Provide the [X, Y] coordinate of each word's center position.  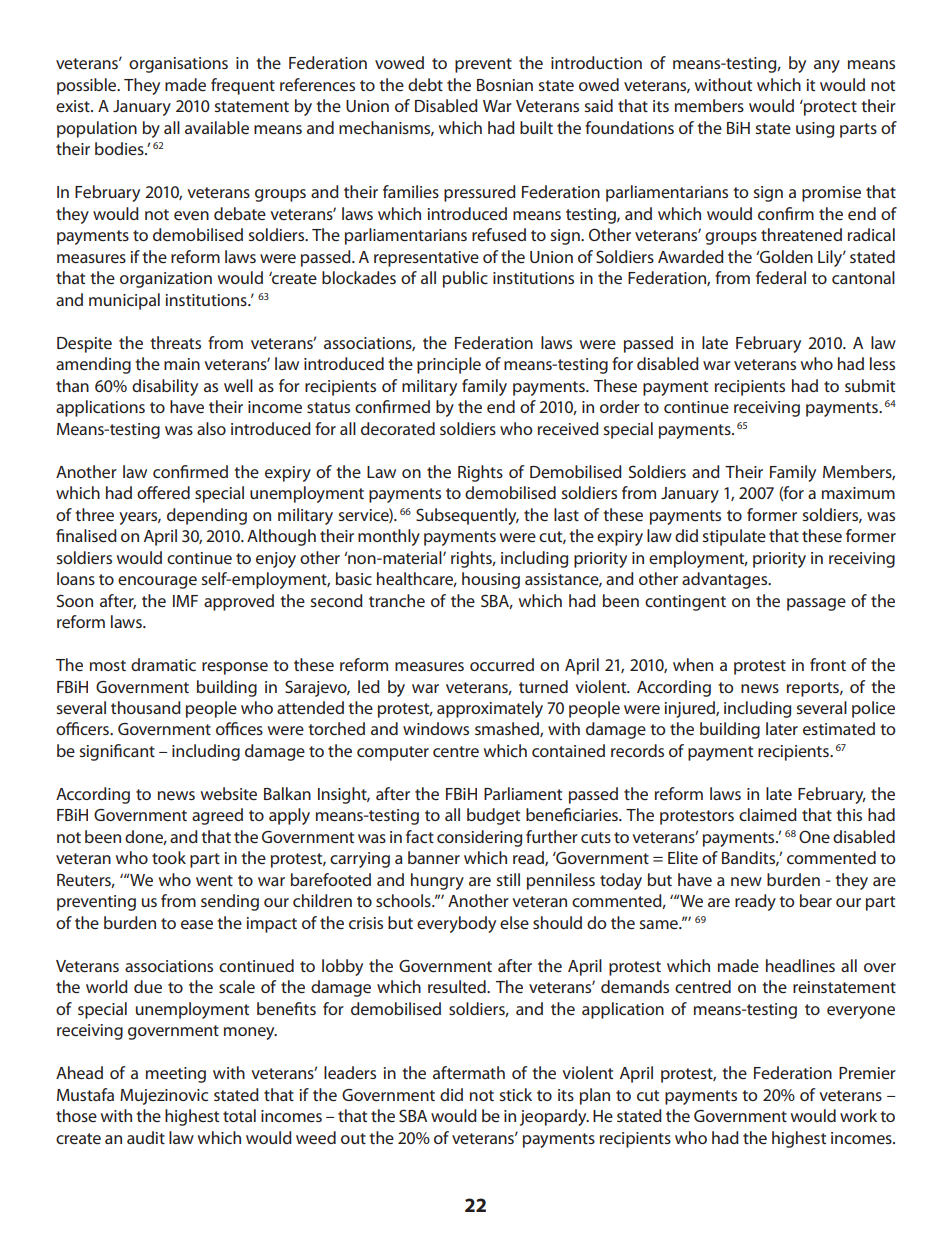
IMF [185, 601]
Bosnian [505, 85]
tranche [397, 600]
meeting [176, 1075]
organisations [178, 65]
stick [516, 1094]
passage [816, 604]
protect [829, 107]
